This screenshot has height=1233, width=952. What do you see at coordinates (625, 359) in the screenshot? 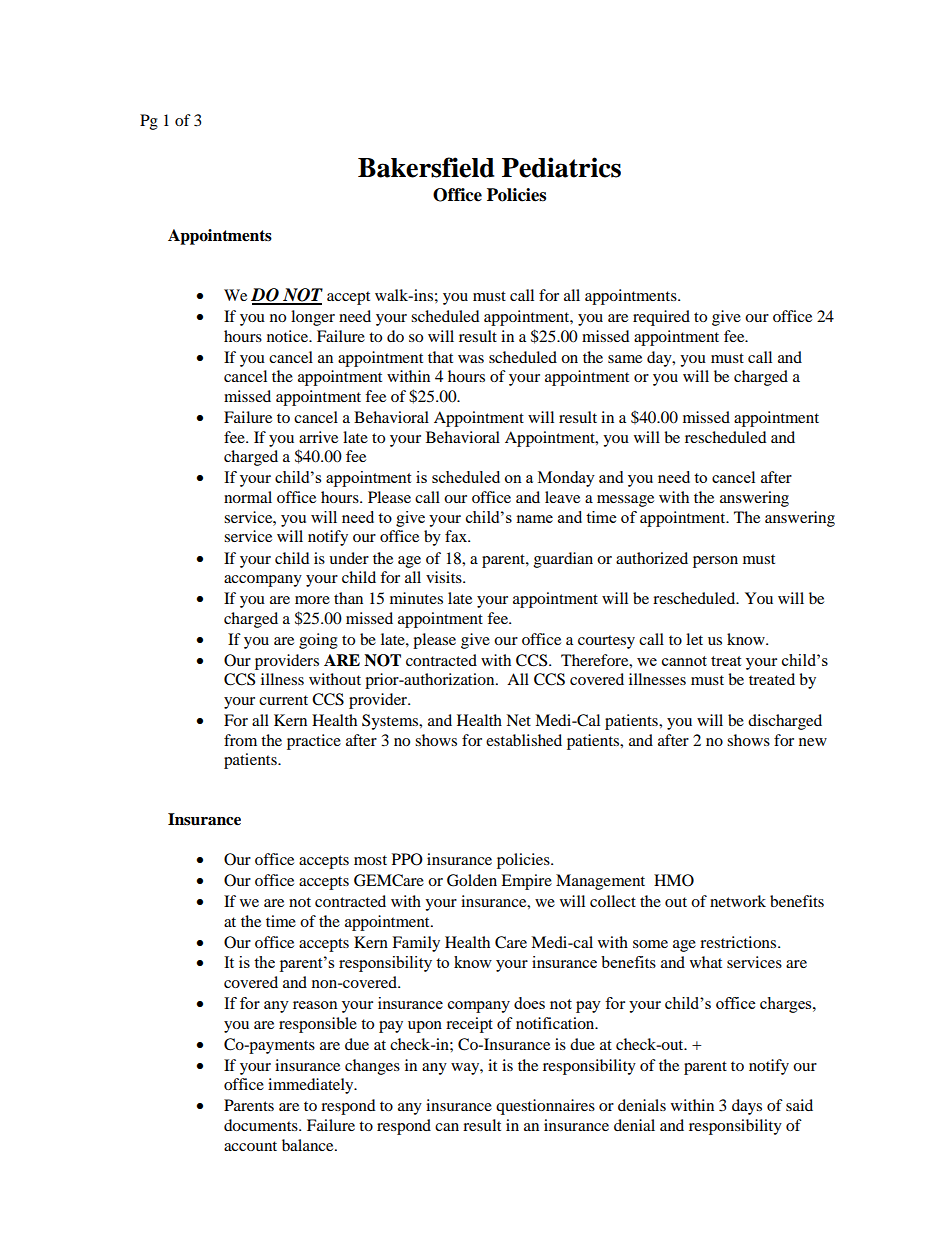
I see `same` at bounding box center [625, 359].
